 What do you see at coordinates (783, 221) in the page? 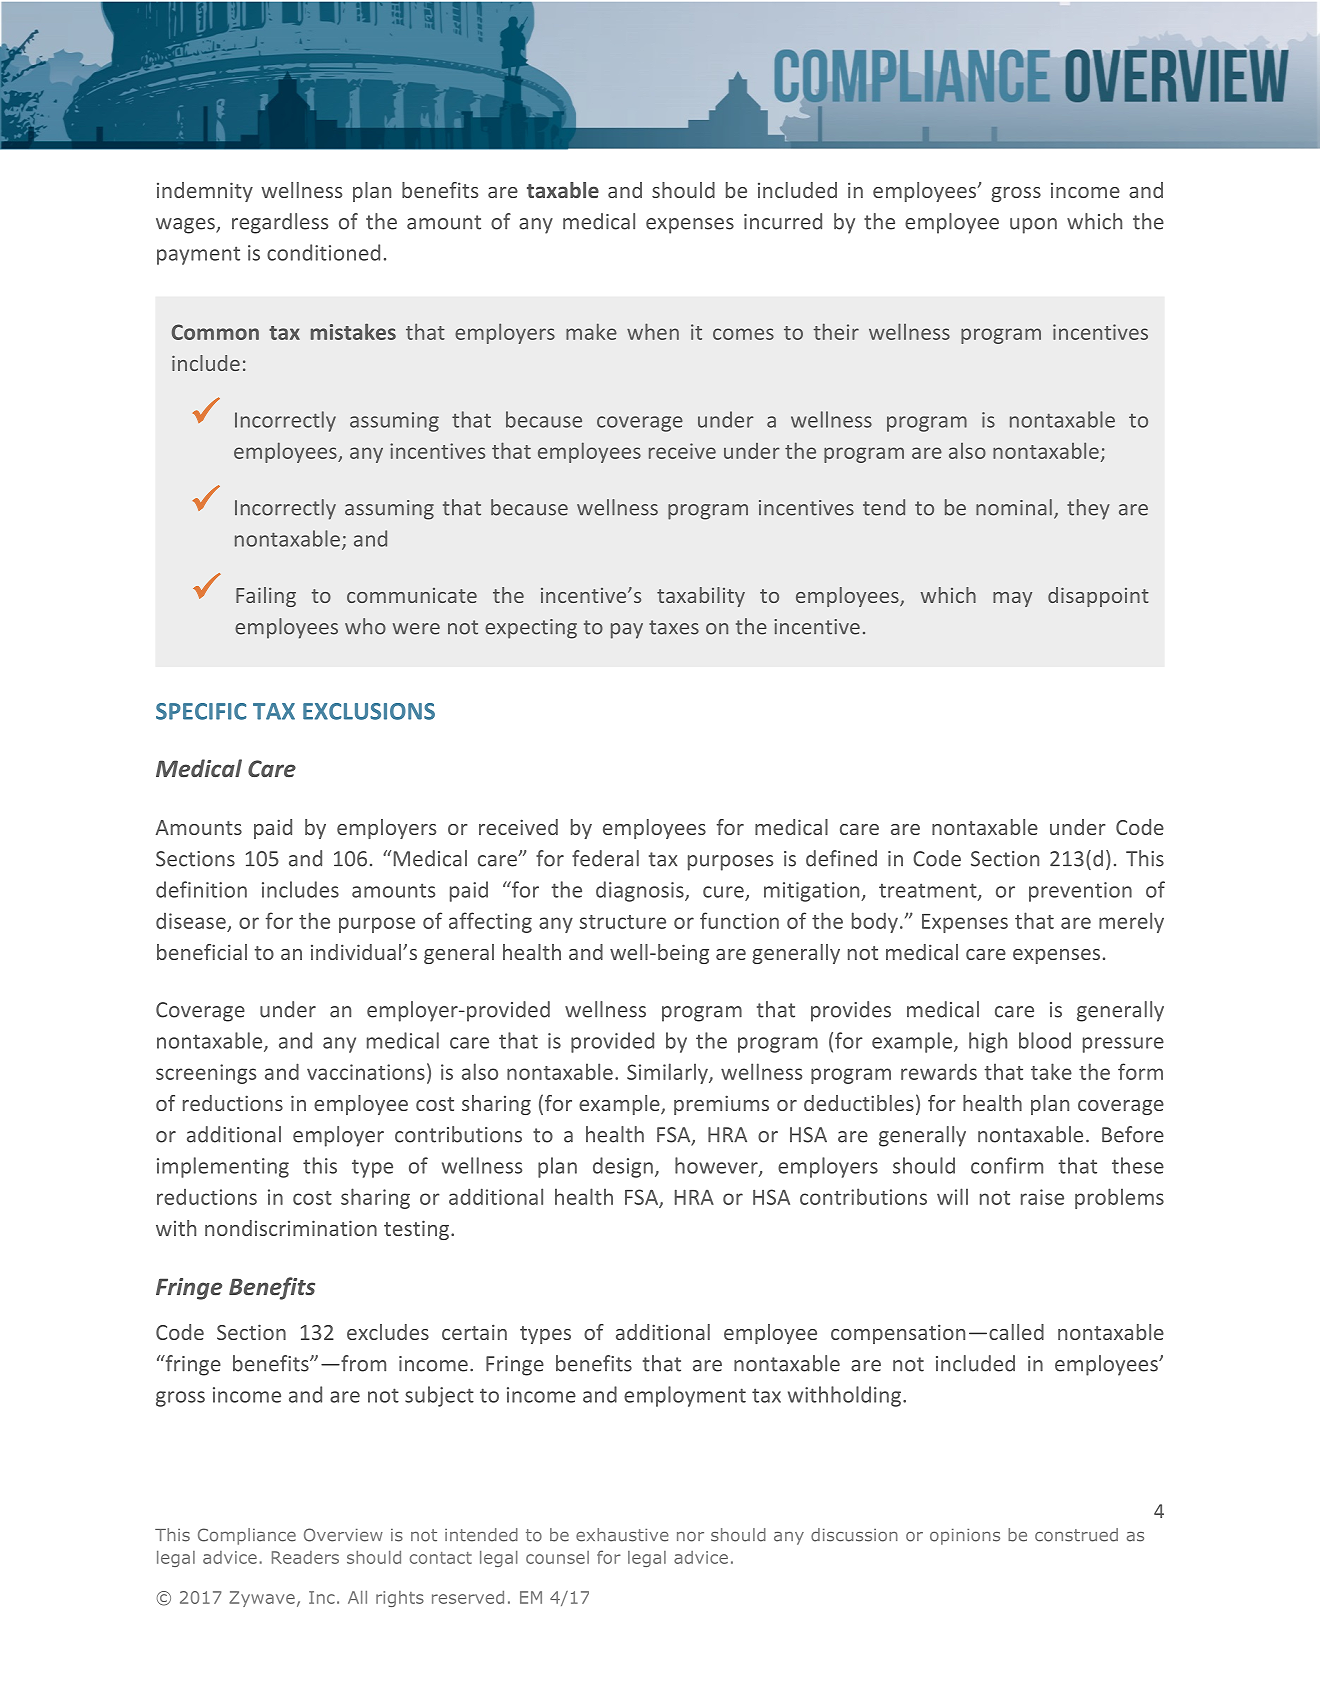
I see `incurred` at bounding box center [783, 221].
